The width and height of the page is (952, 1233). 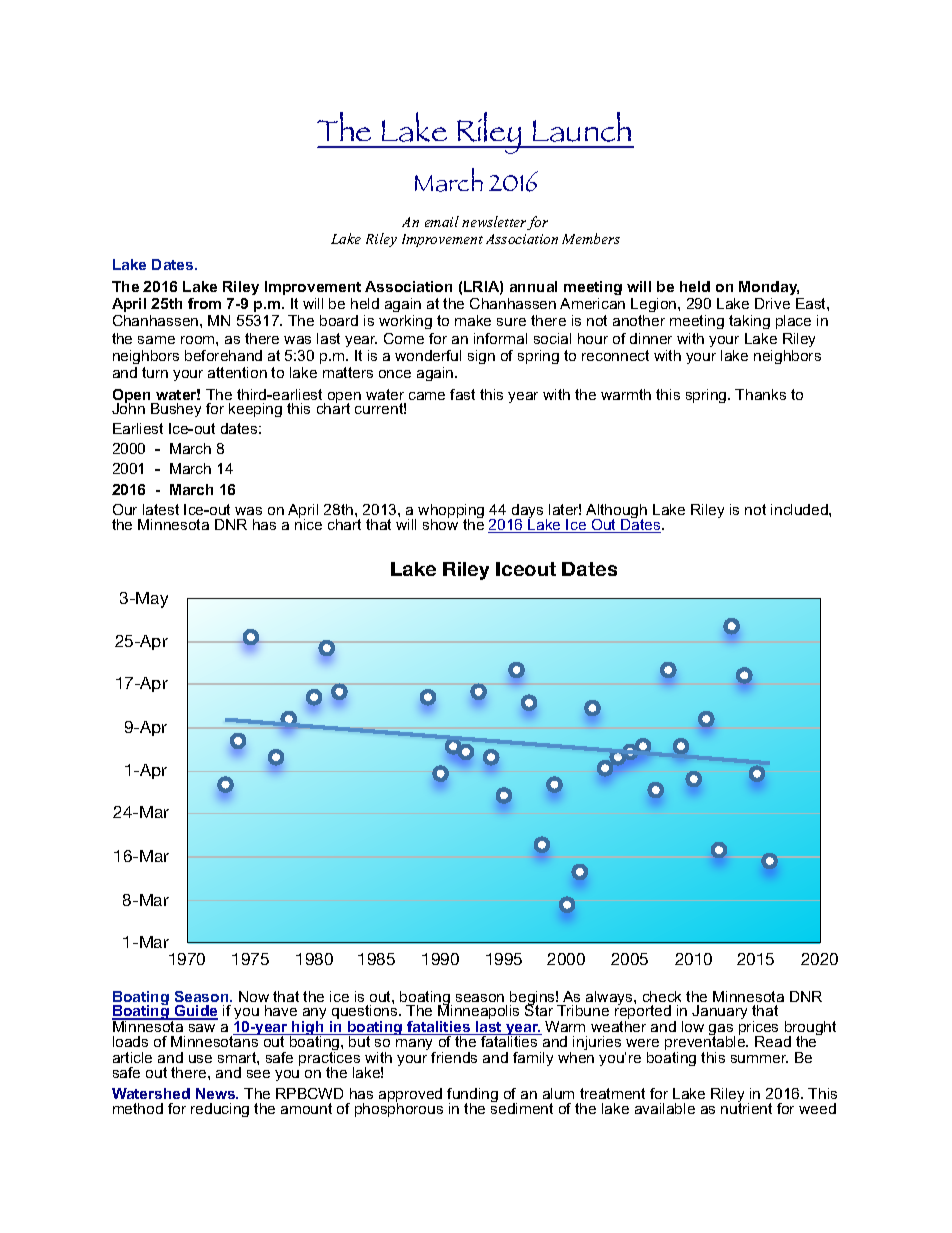 What do you see at coordinates (582, 127) in the page?
I see `Launch` at bounding box center [582, 127].
